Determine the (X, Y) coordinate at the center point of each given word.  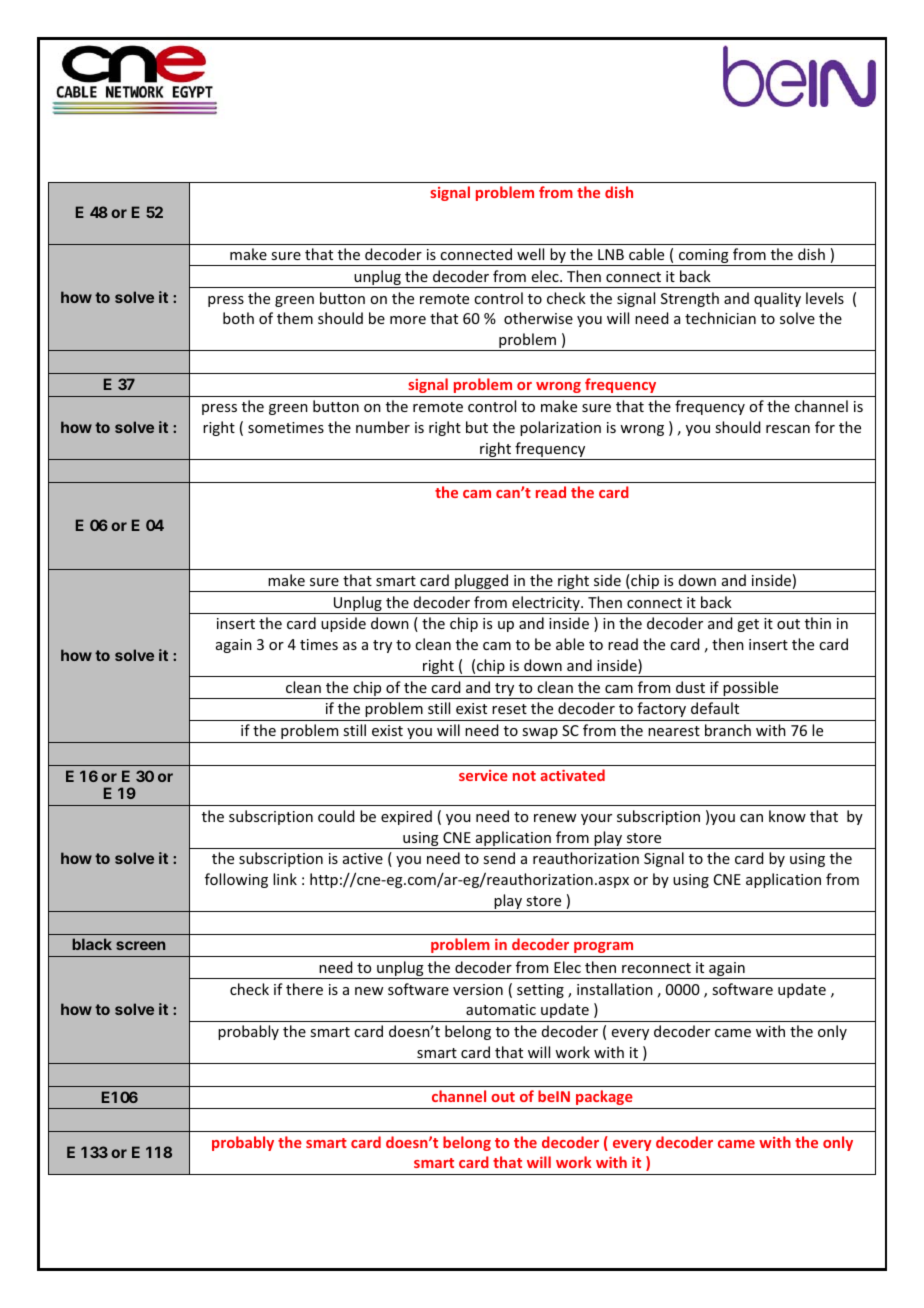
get (748, 625)
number (383, 427)
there (304, 989)
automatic (501, 1009)
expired (406, 817)
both (238, 318)
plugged (482, 583)
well (530, 254)
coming (704, 257)
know (787, 816)
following (236, 880)
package (604, 1097)
